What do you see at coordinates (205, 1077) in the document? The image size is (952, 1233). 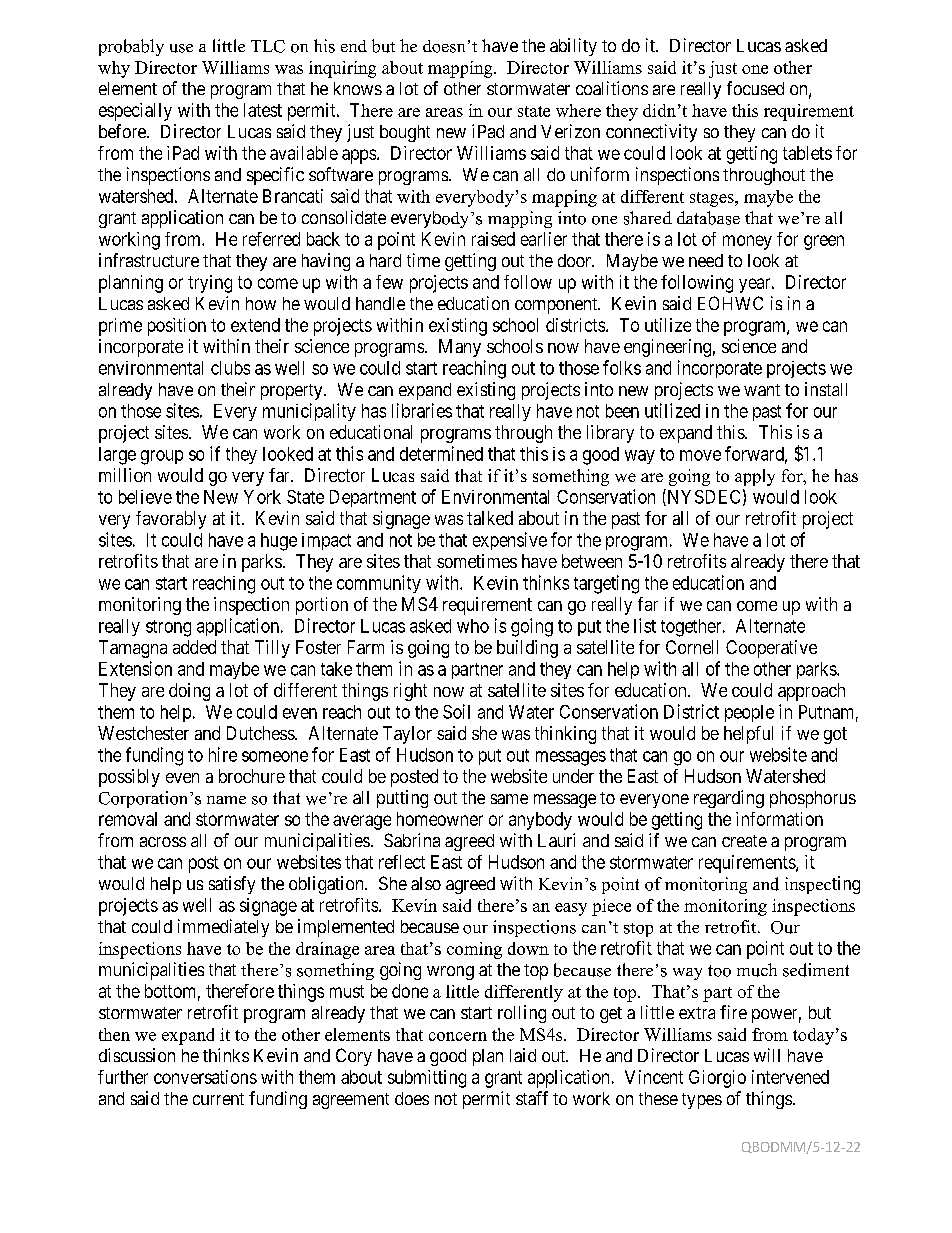 I see `conversations` at bounding box center [205, 1077].
